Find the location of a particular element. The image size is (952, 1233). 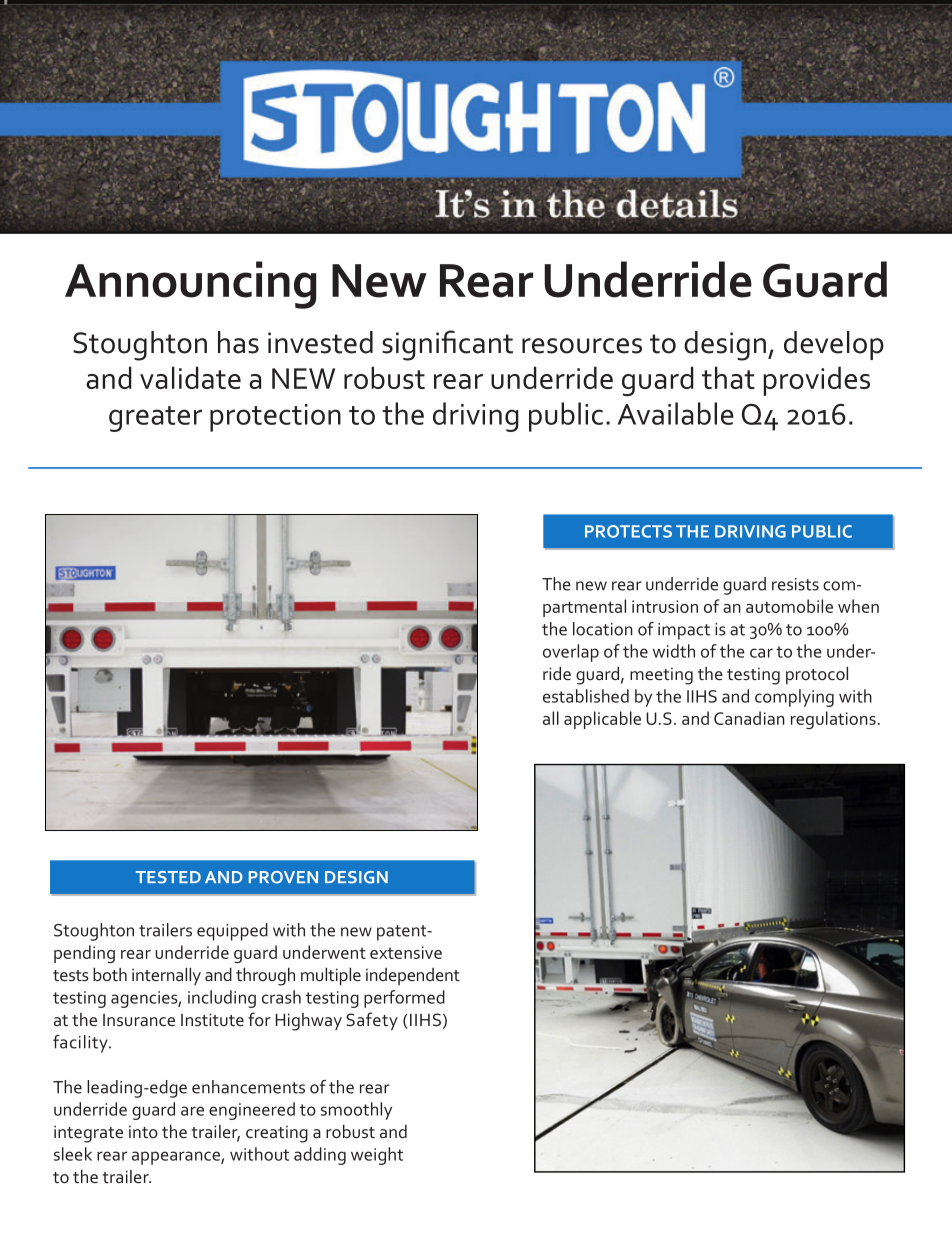

develop is located at coordinates (834, 345).
